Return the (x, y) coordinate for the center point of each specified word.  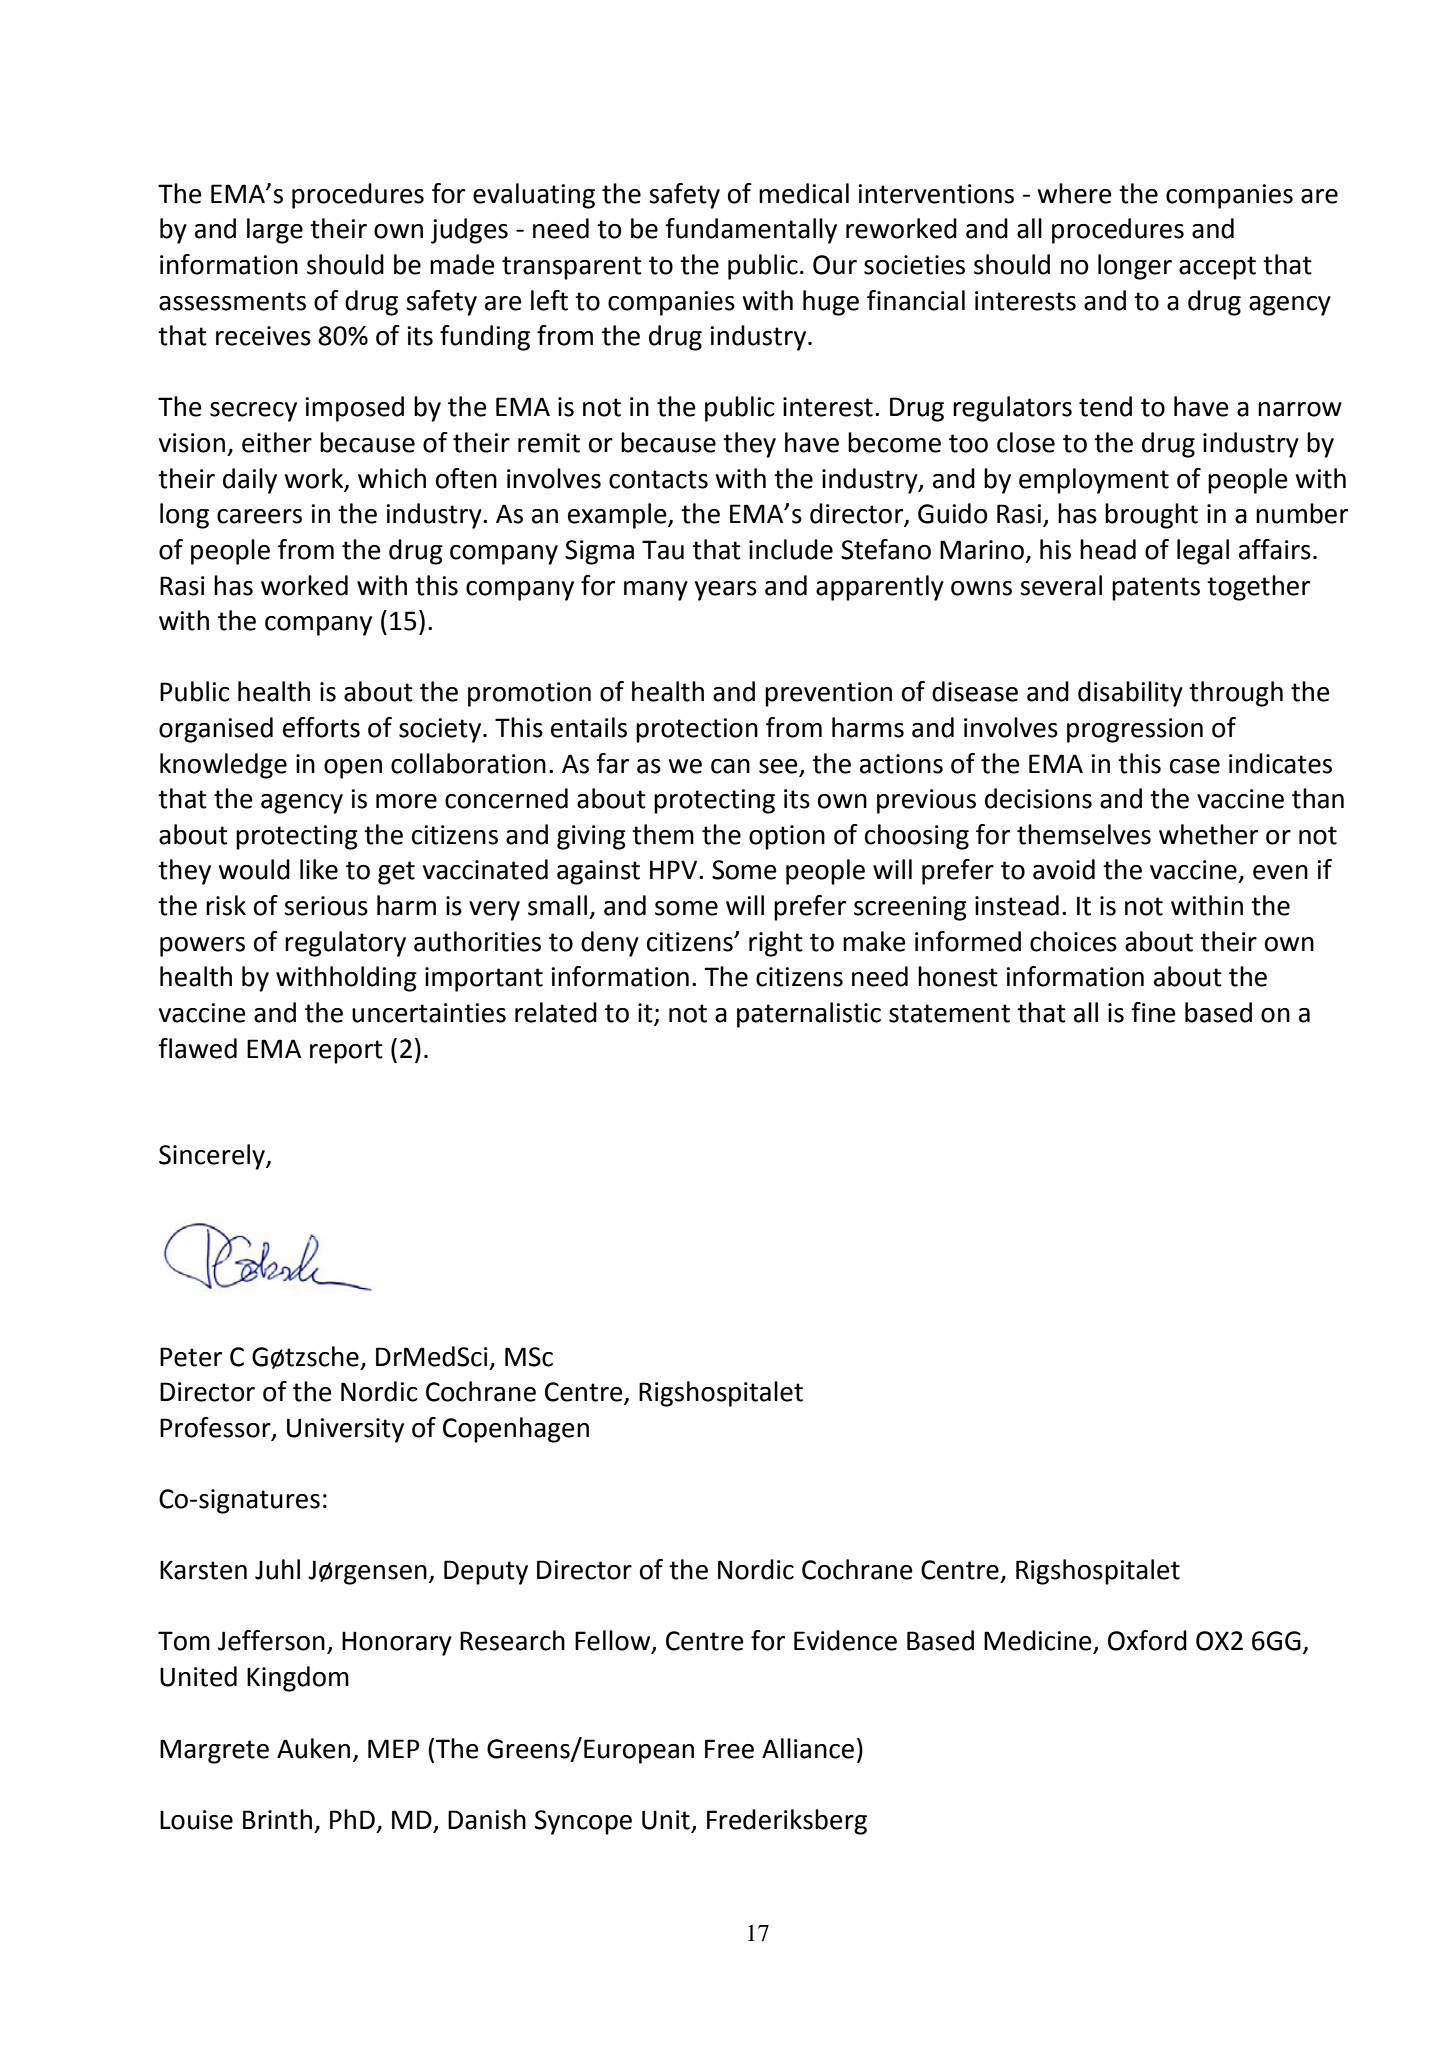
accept (1217, 268)
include (791, 549)
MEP (394, 1748)
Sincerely (213, 1157)
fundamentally (751, 231)
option (787, 837)
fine (1153, 1012)
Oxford (1147, 1640)
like (319, 869)
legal (1203, 552)
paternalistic (809, 1015)
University (345, 1430)
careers (259, 516)
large (275, 231)
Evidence (845, 1640)
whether (1208, 834)
